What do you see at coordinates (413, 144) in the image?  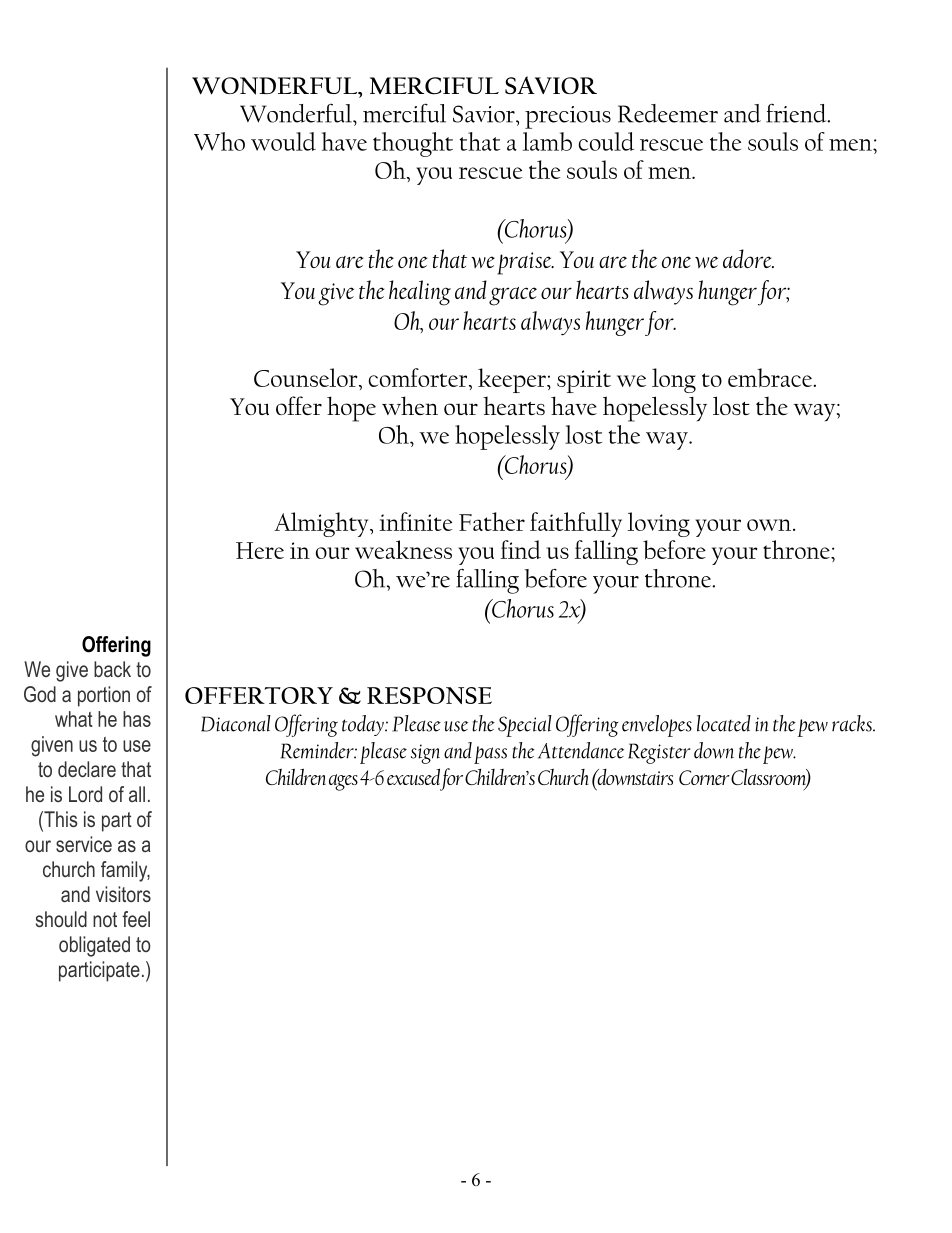 I see `thought` at bounding box center [413, 144].
